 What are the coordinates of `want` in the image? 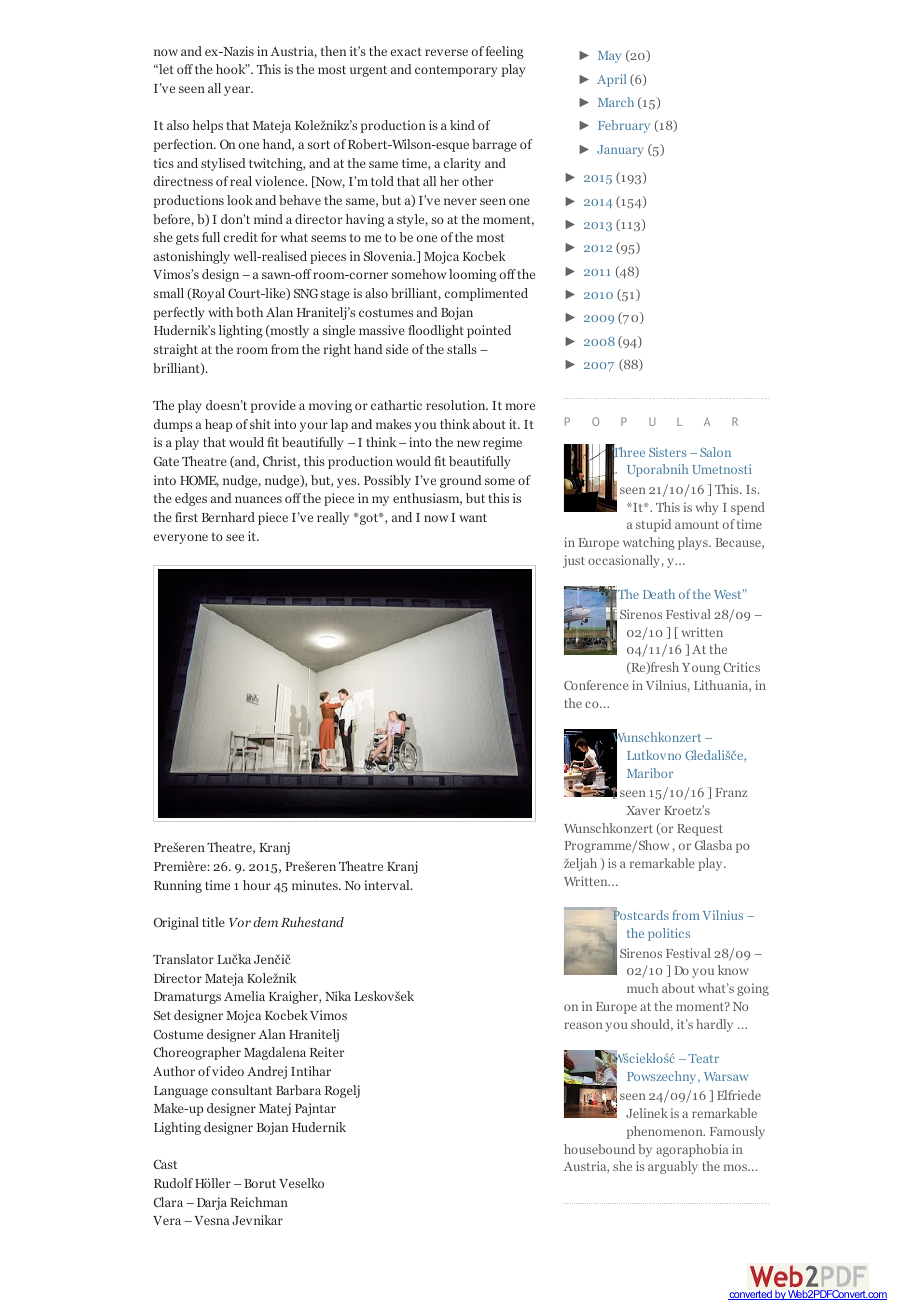 It's located at (473, 517).
